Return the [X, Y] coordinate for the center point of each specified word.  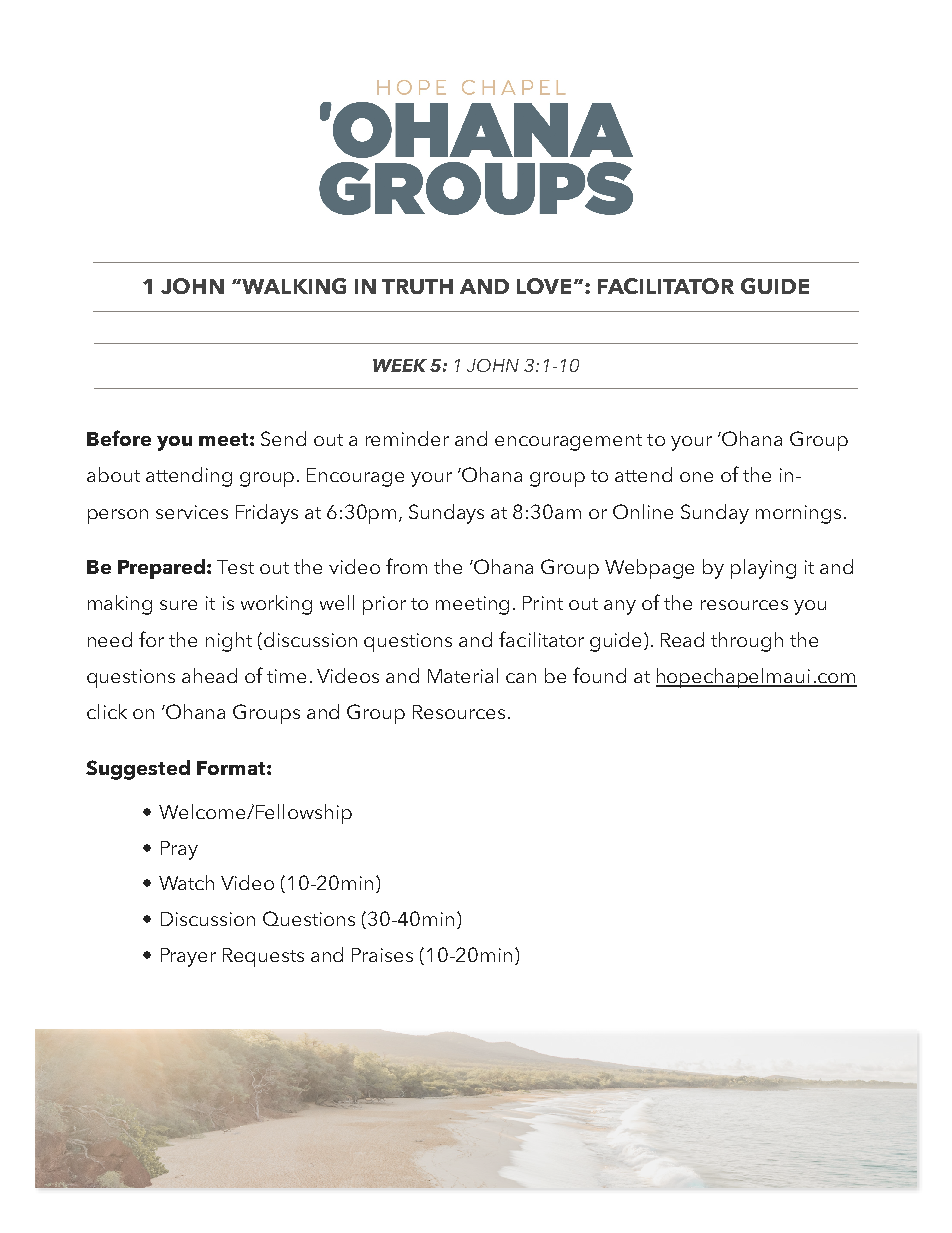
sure [178, 605]
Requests [263, 957]
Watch [186, 882]
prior [384, 605]
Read [682, 639]
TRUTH [417, 286]
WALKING [293, 286]
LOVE [544, 286]
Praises [382, 955]
